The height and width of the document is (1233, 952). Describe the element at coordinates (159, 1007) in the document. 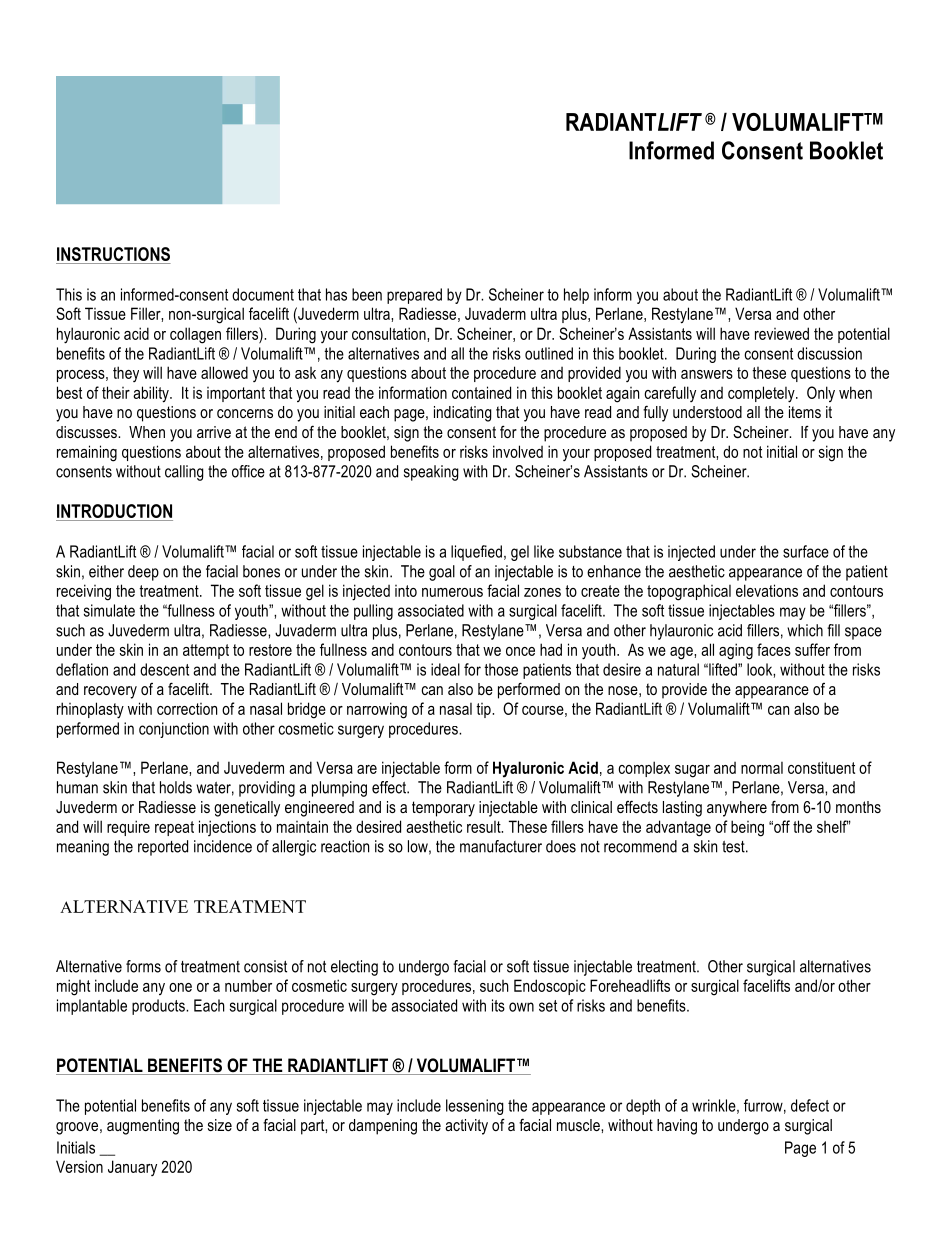

I see `products` at that location.
